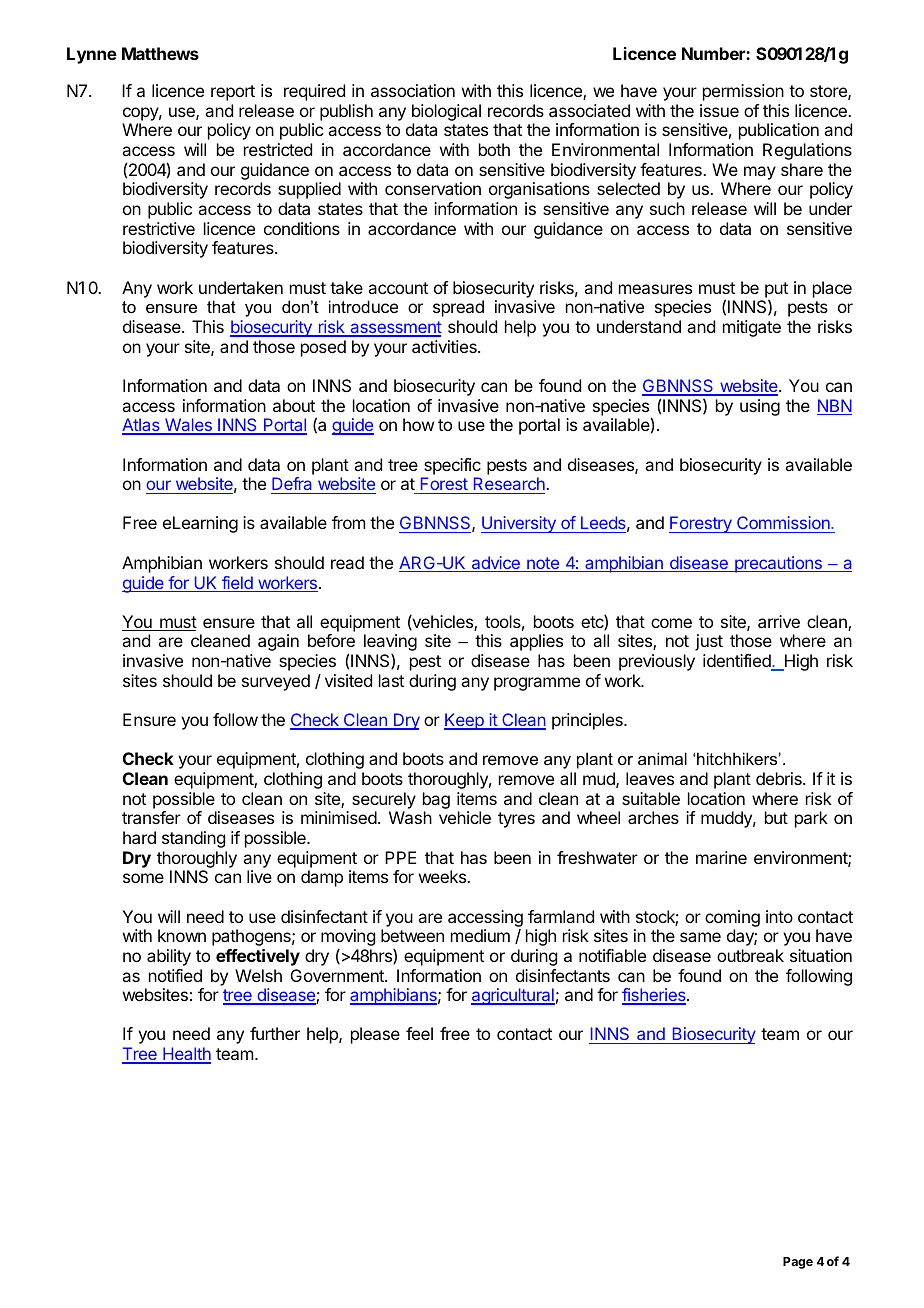 This page has height=1308, width=924. I want to click on Matthews, so click(160, 53).
